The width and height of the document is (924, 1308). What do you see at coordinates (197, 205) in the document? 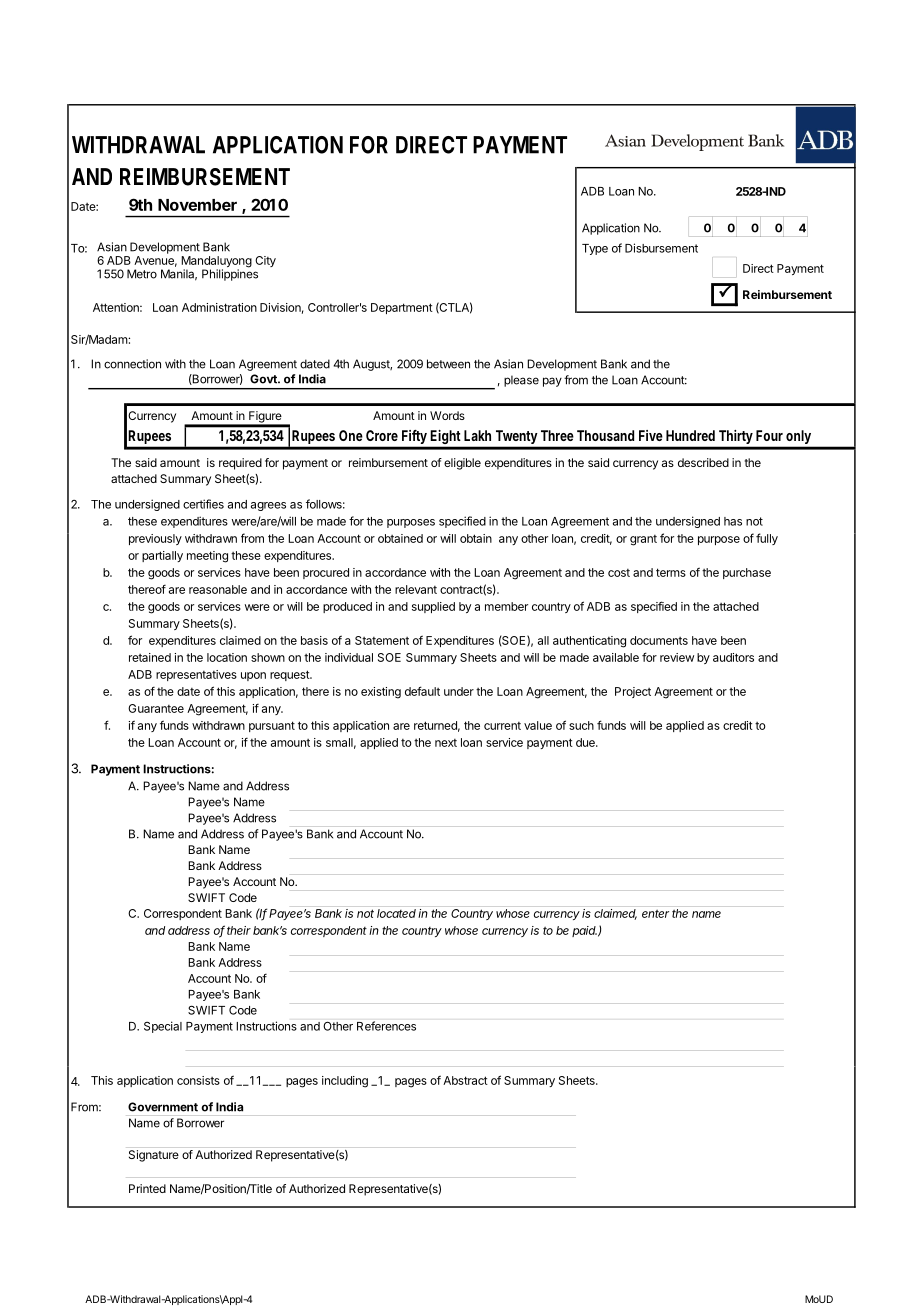
I see `November` at bounding box center [197, 205].
